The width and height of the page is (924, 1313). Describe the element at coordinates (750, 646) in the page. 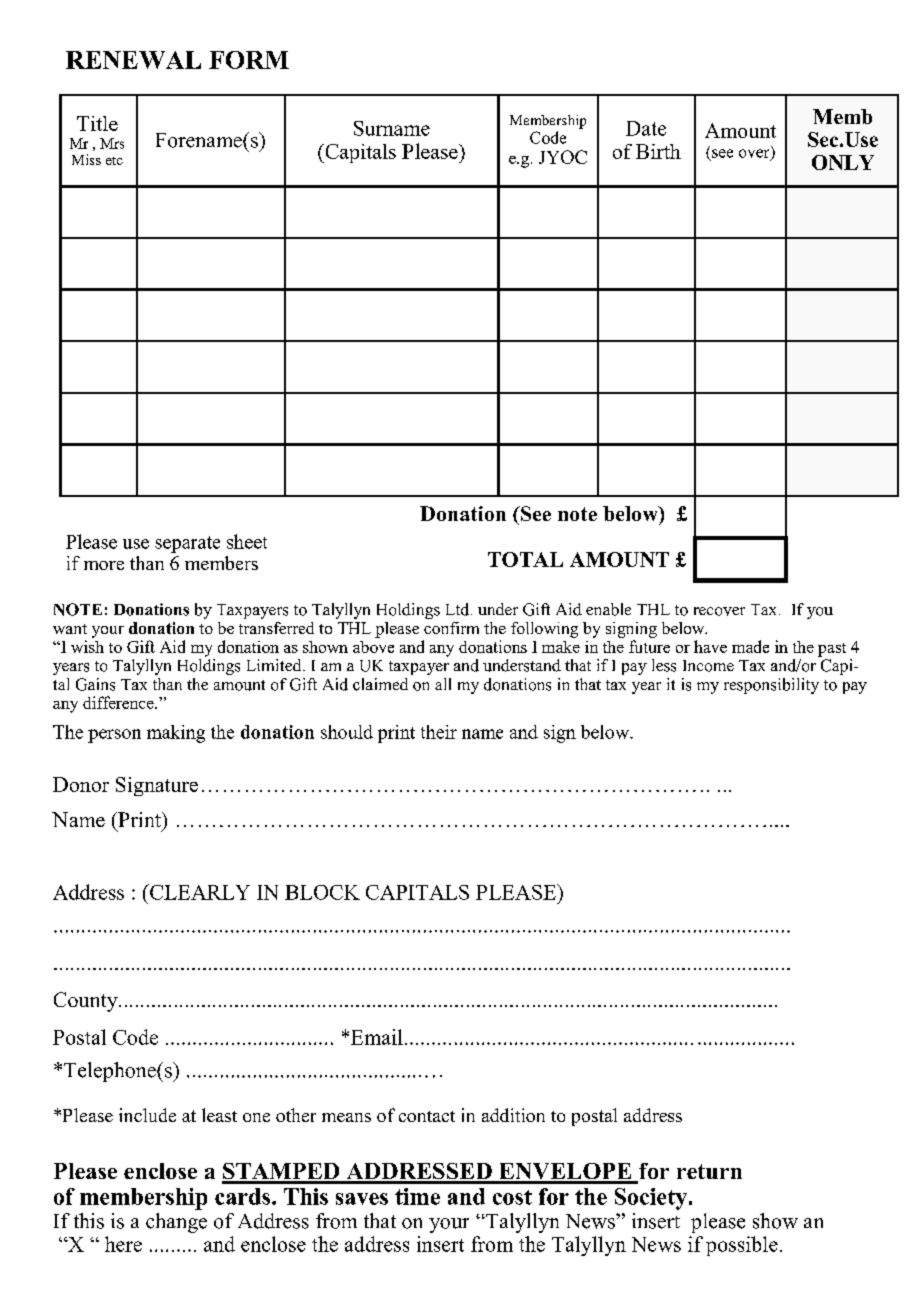

I see `made` at that location.
